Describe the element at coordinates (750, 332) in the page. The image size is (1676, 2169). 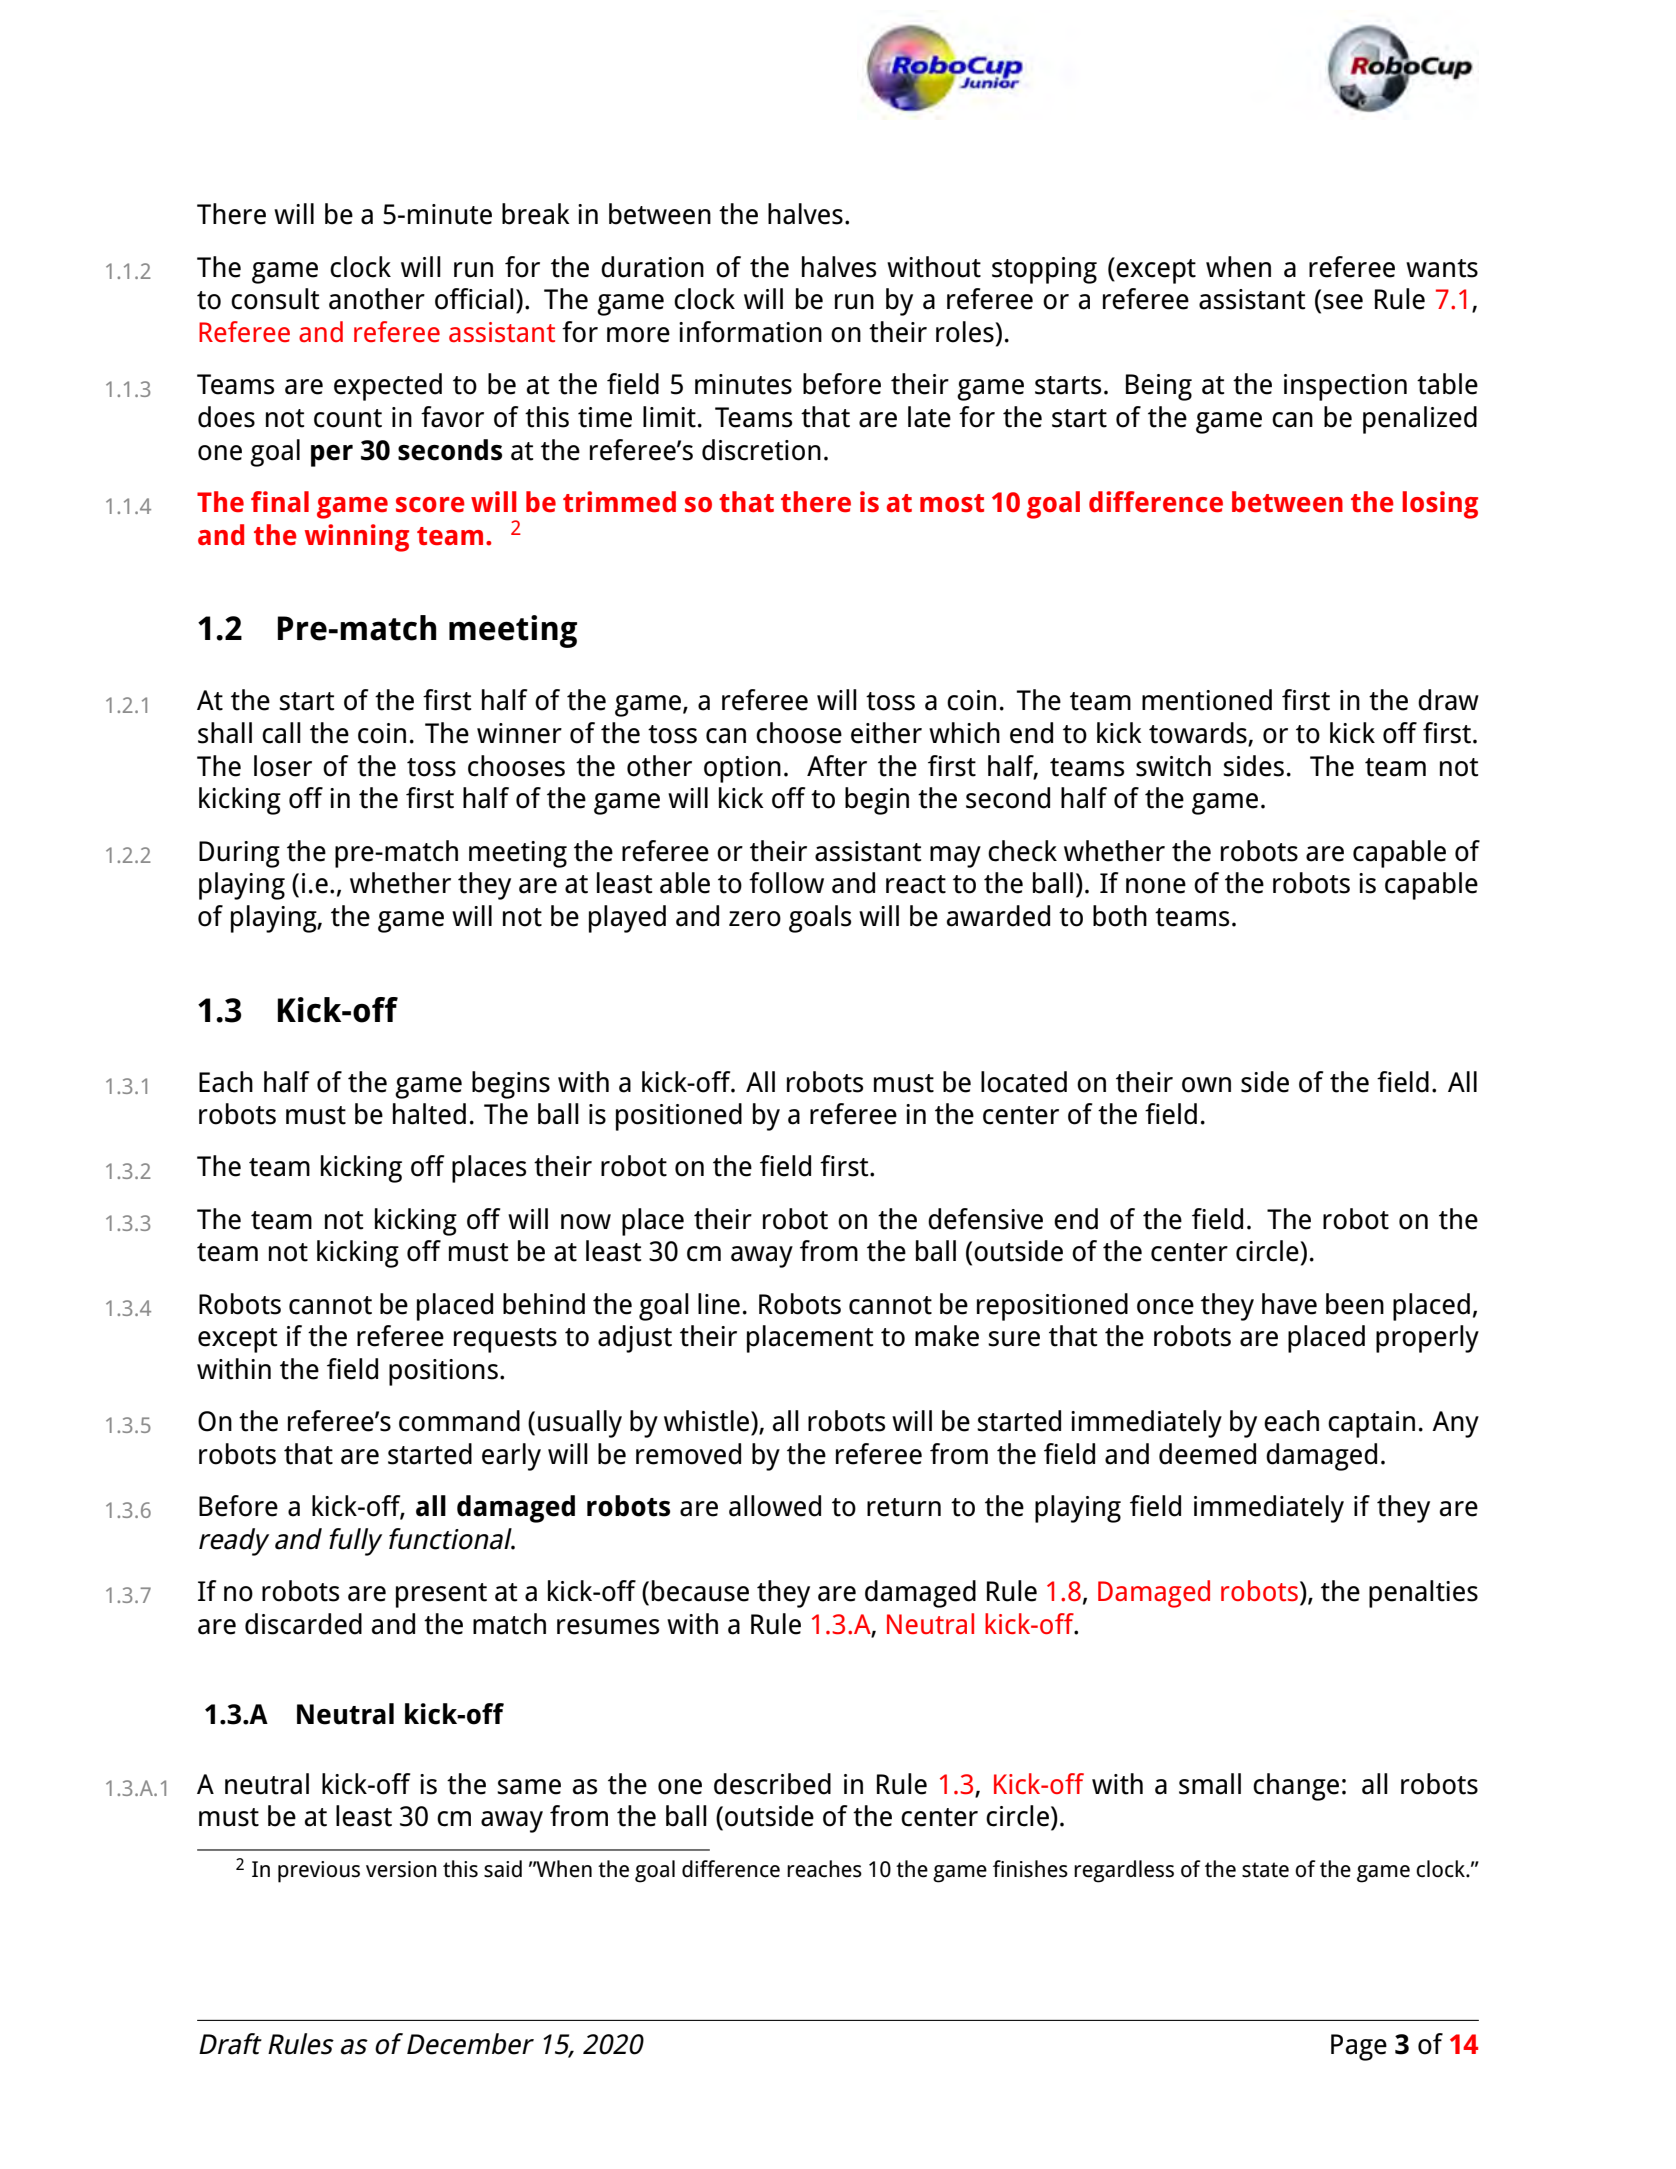
I see `information` at that location.
